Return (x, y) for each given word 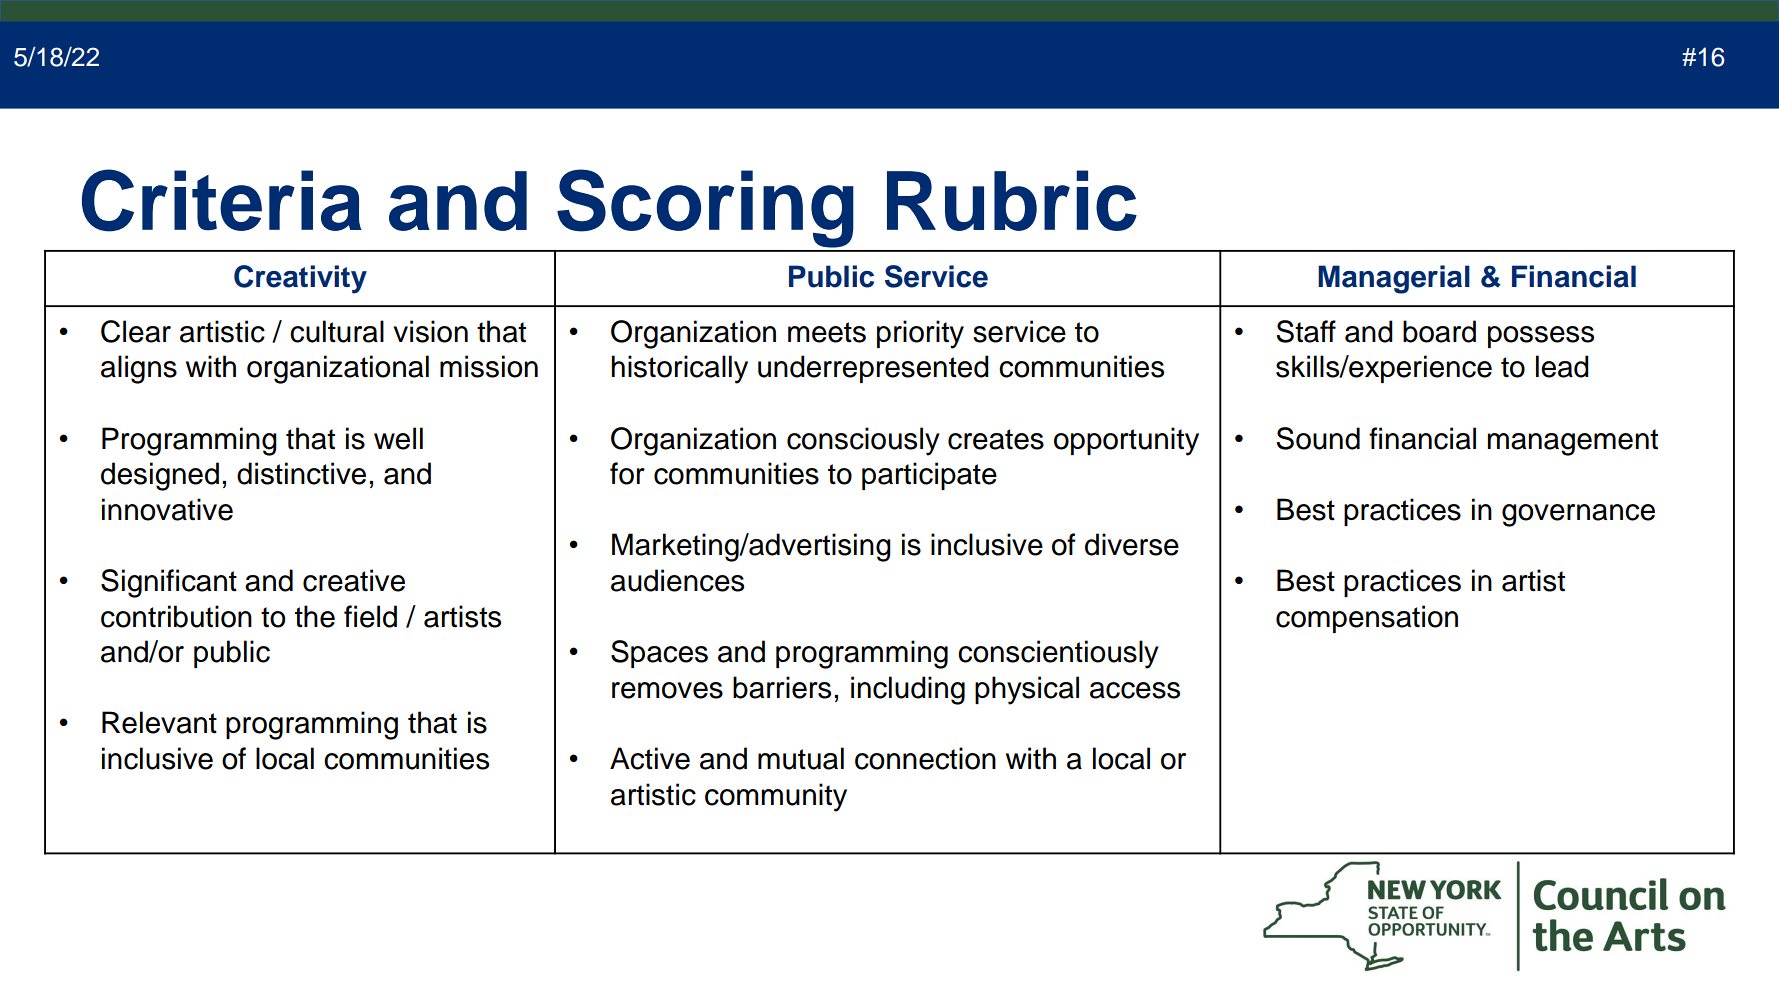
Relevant (159, 722)
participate (929, 476)
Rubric (1012, 200)
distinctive (301, 473)
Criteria (222, 200)
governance (1578, 515)
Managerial (1394, 279)
